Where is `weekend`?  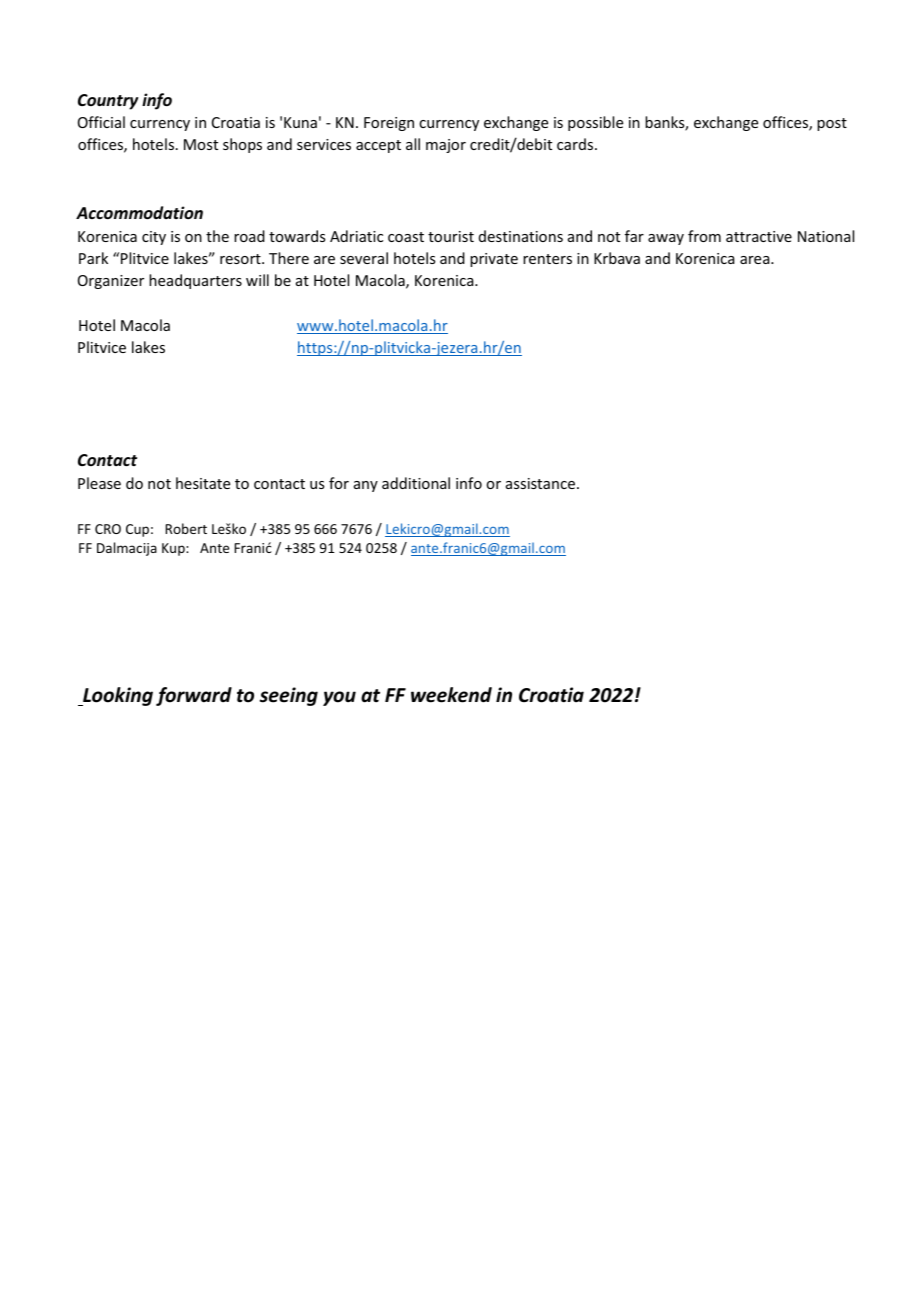 weekend is located at coordinates (451, 695).
